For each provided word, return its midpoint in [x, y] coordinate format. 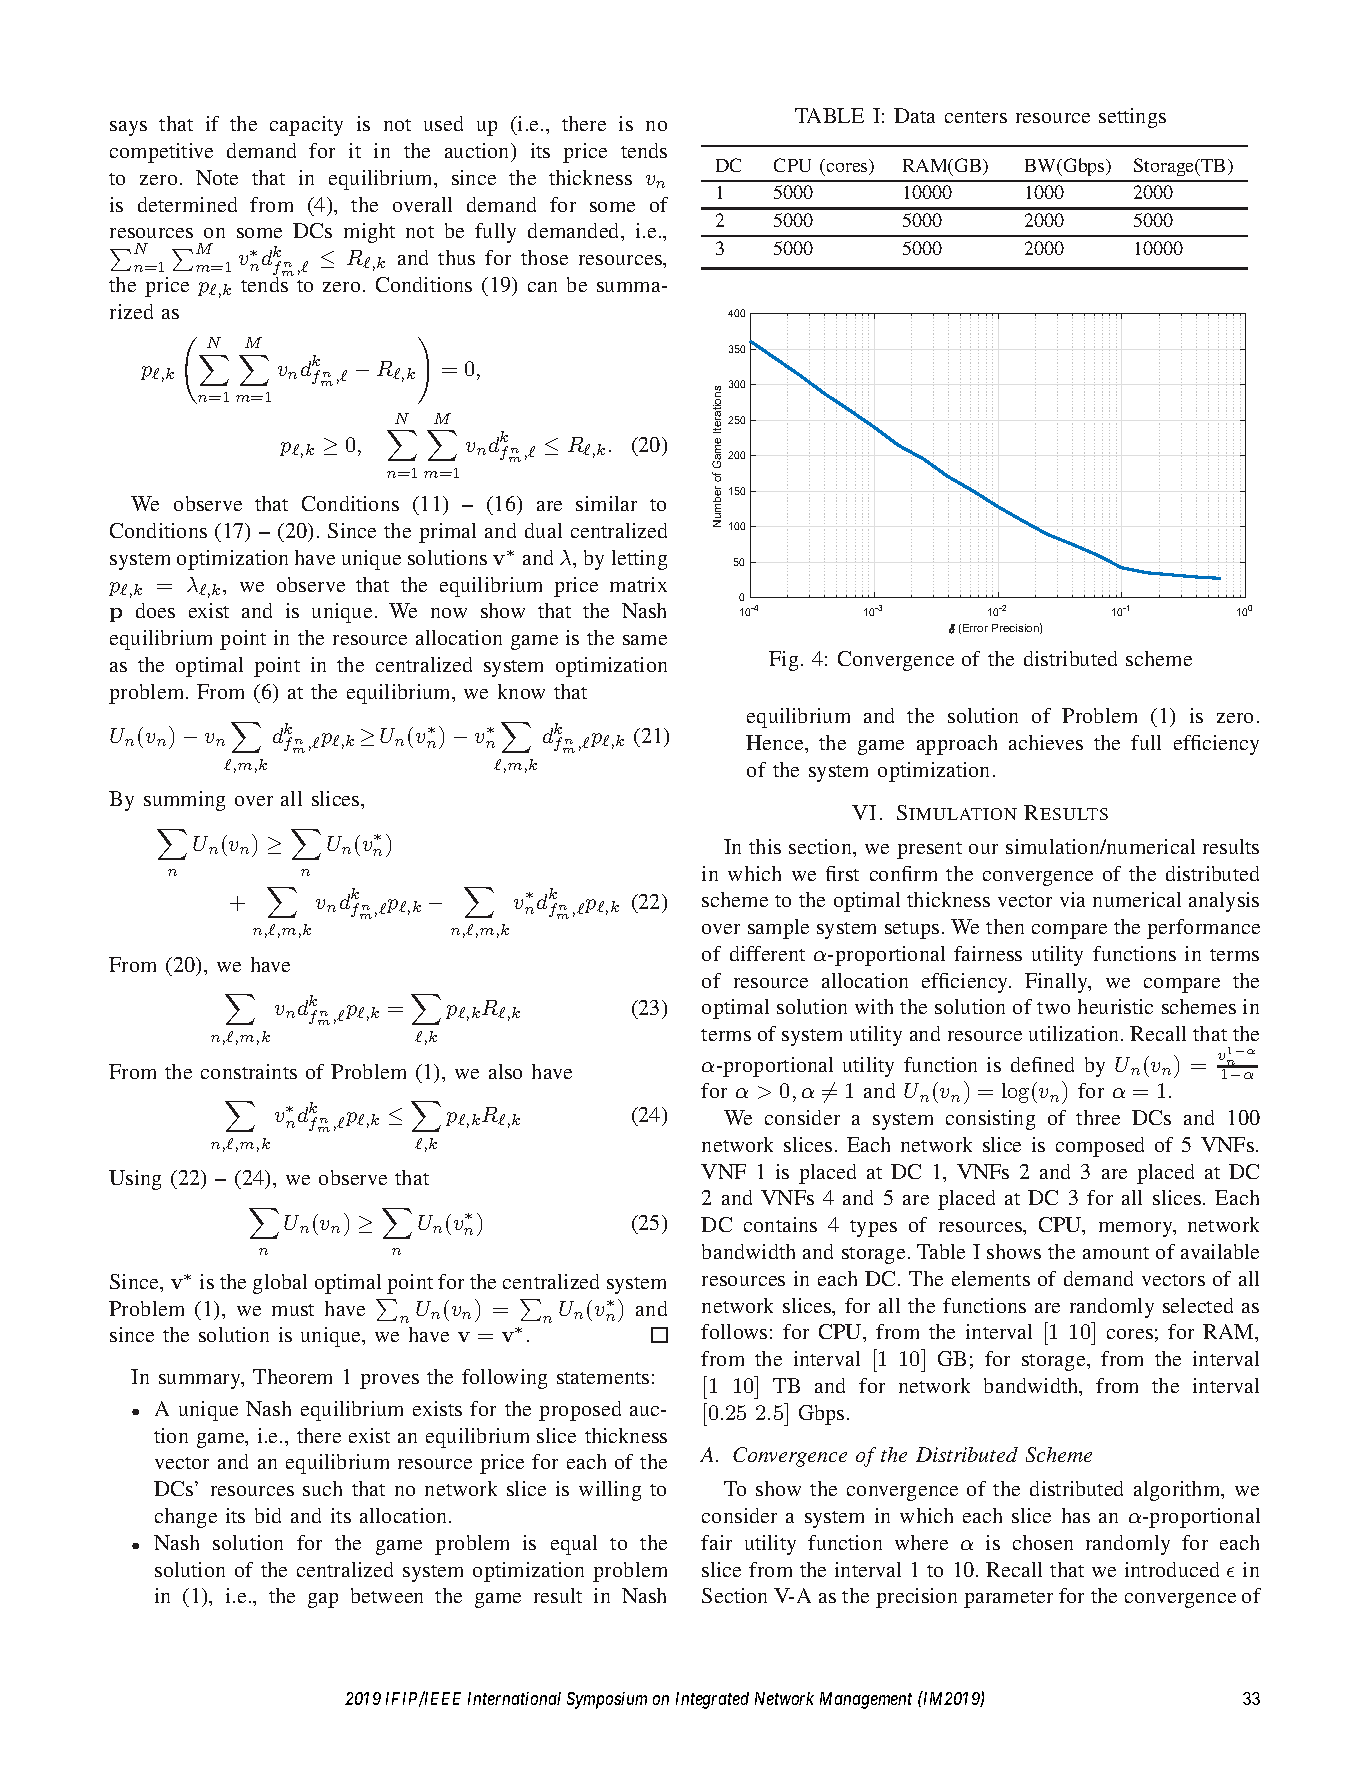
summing [184, 801]
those [544, 257]
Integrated [712, 1700]
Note [217, 177]
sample [778, 929]
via [1072, 899]
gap [323, 1600]
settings [1132, 118]
